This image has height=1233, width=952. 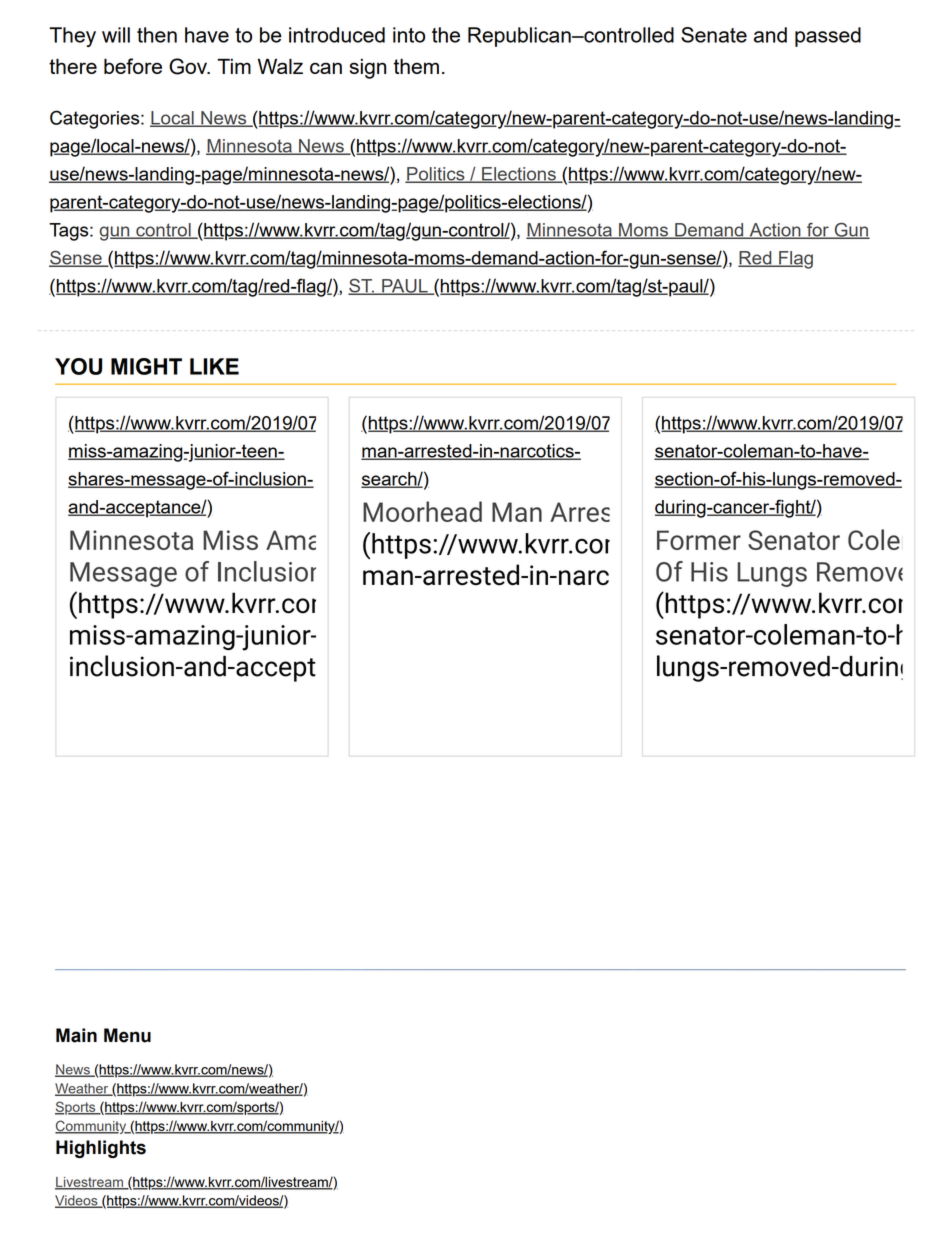 What do you see at coordinates (828, 37) in the image?
I see `passed` at bounding box center [828, 37].
